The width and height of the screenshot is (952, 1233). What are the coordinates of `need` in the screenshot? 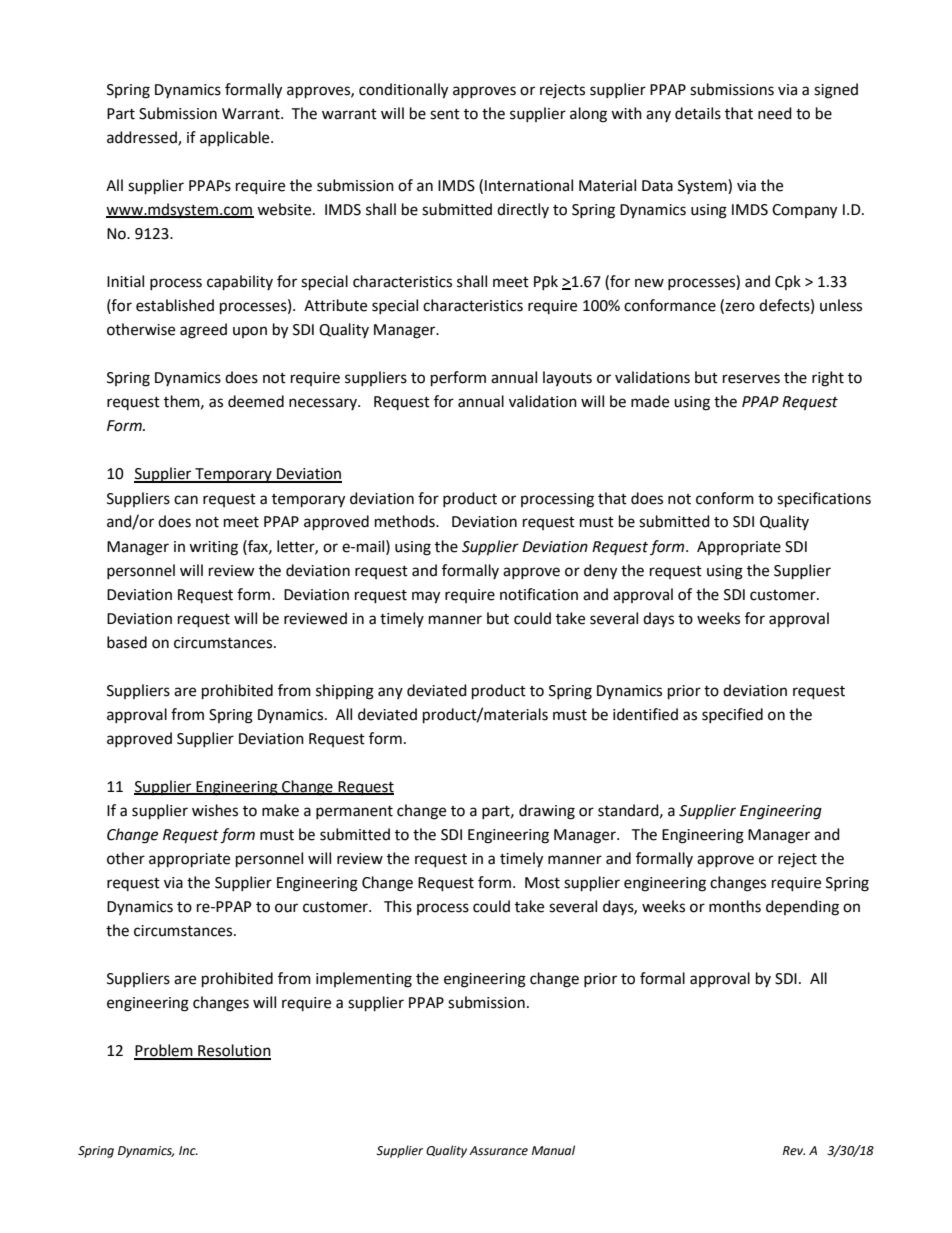 It's located at (775, 113).
